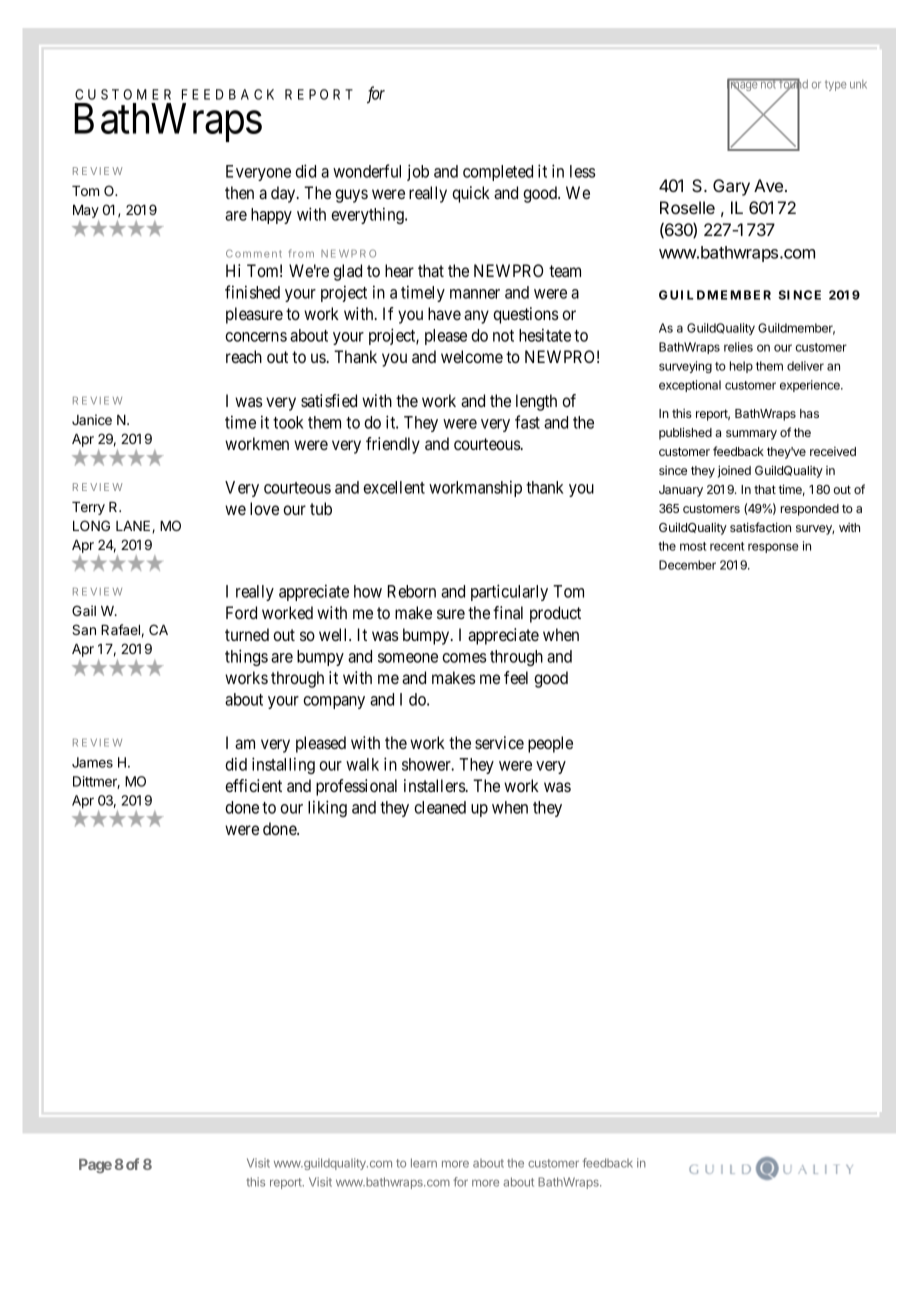 The height and width of the screenshot is (1308, 924). Describe the element at coordinates (239, 192) in the screenshot. I see `then` at that location.
